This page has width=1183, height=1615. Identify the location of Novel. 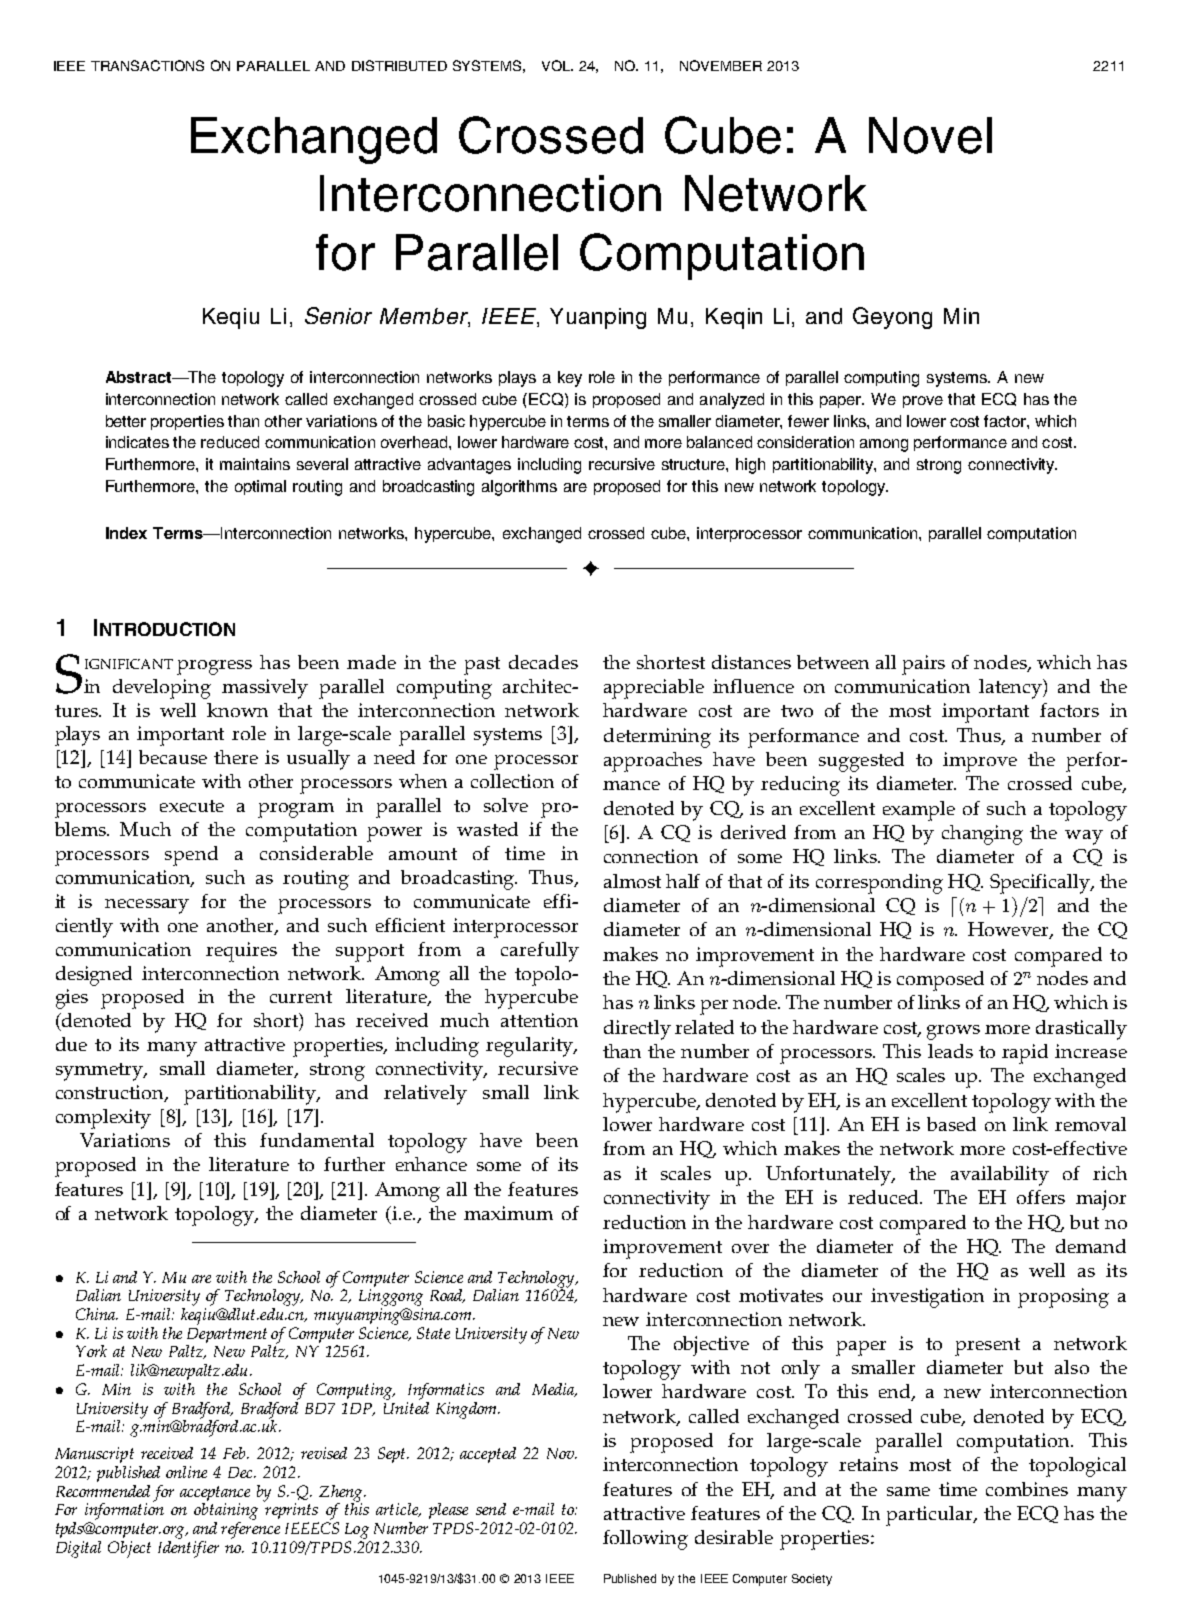
(930, 135).
